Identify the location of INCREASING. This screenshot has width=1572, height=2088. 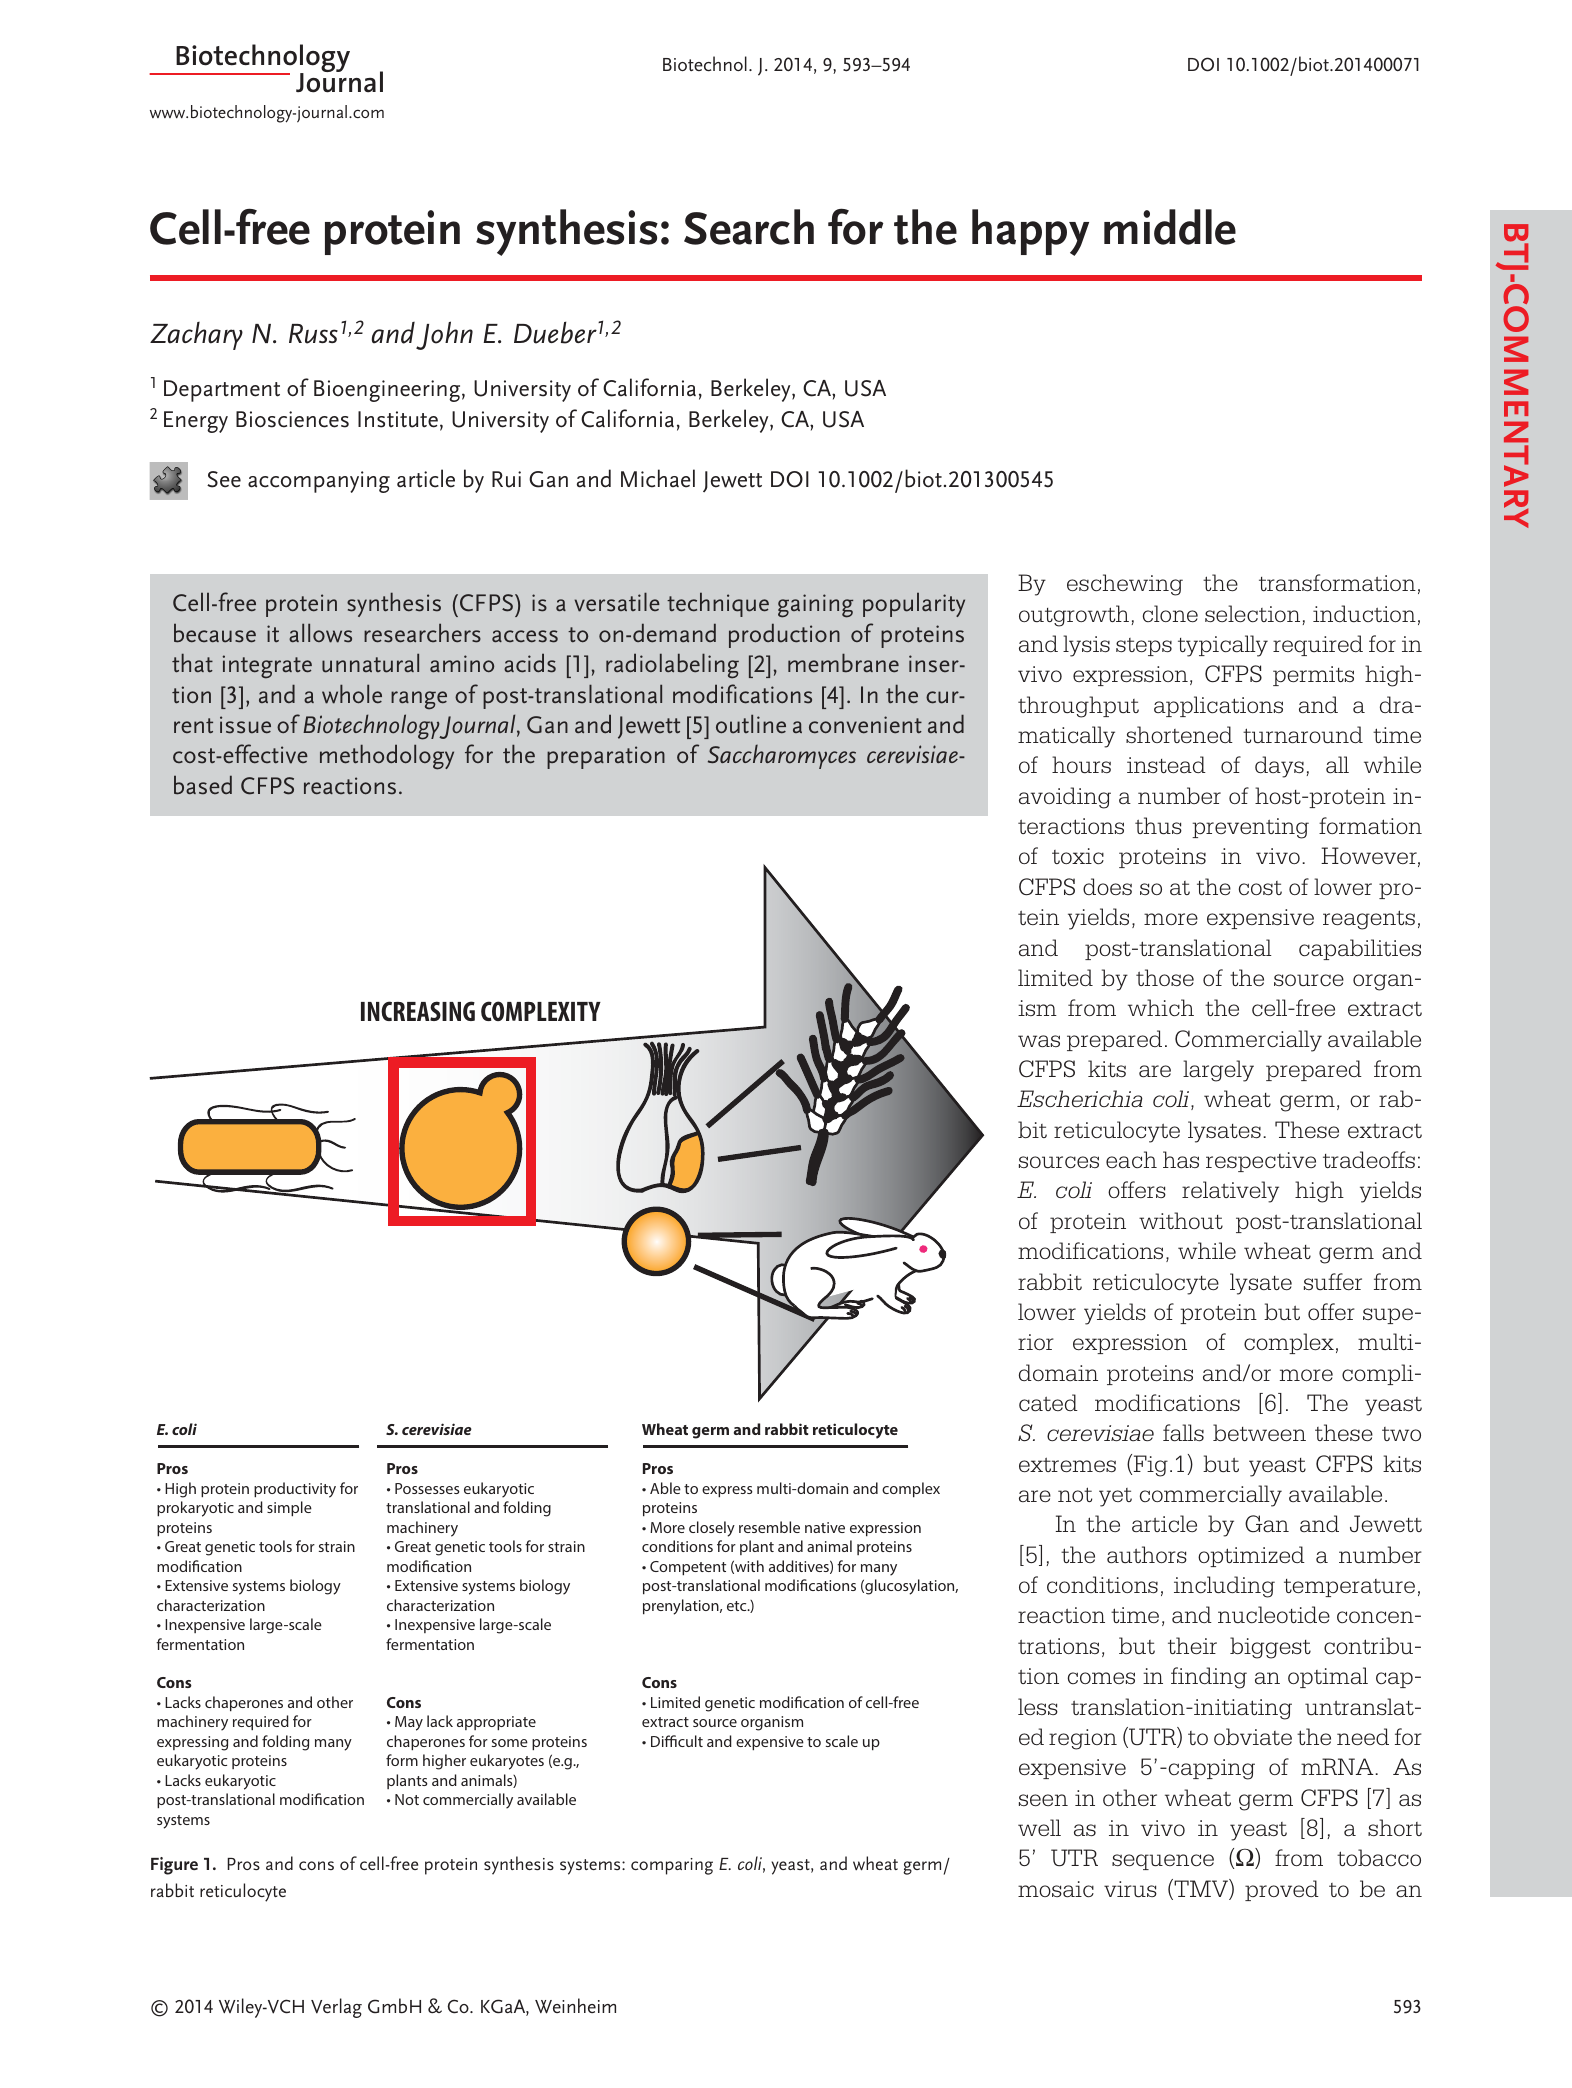
(418, 1011).
